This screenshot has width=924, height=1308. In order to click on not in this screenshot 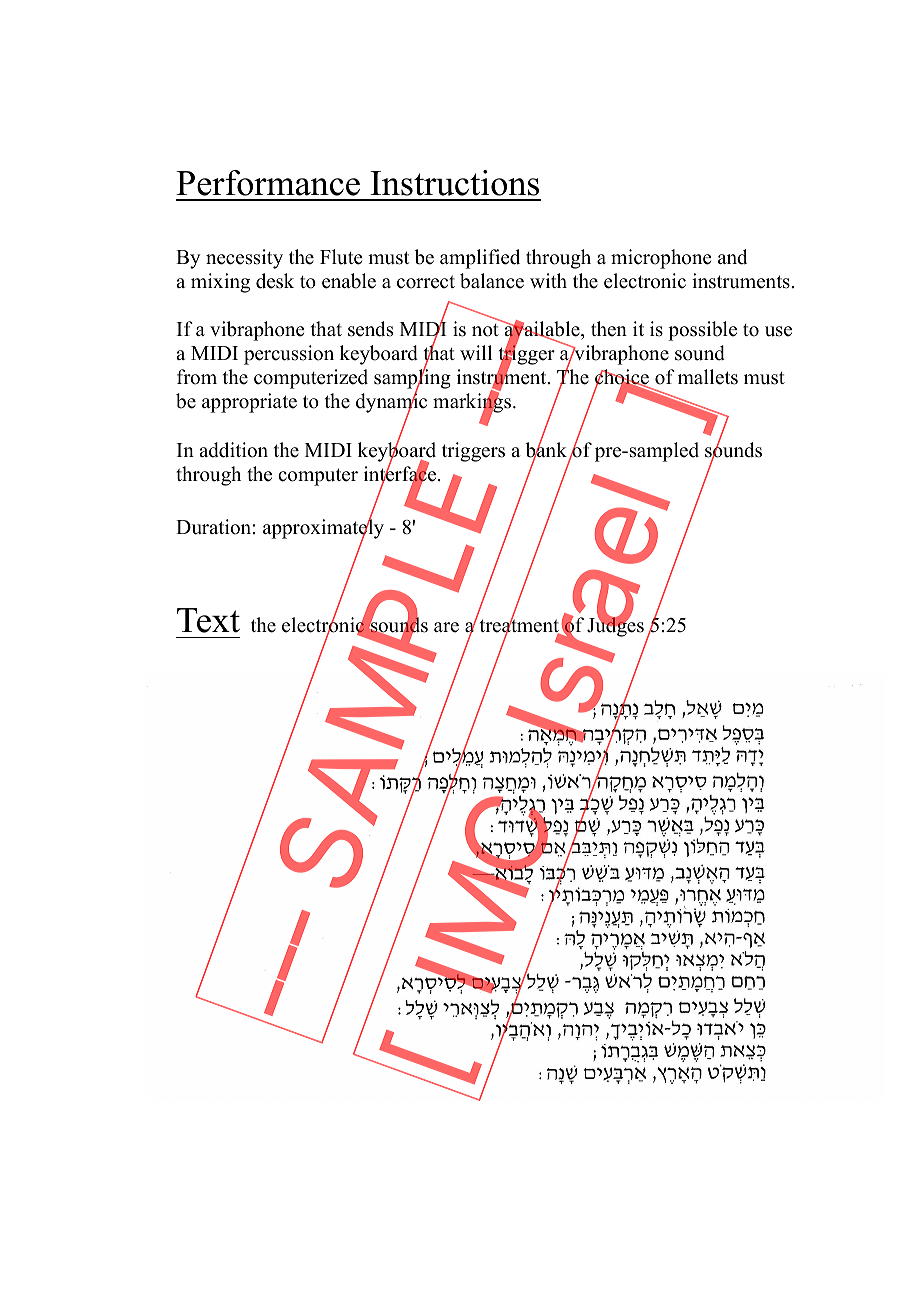, I will do `click(485, 330)`.
